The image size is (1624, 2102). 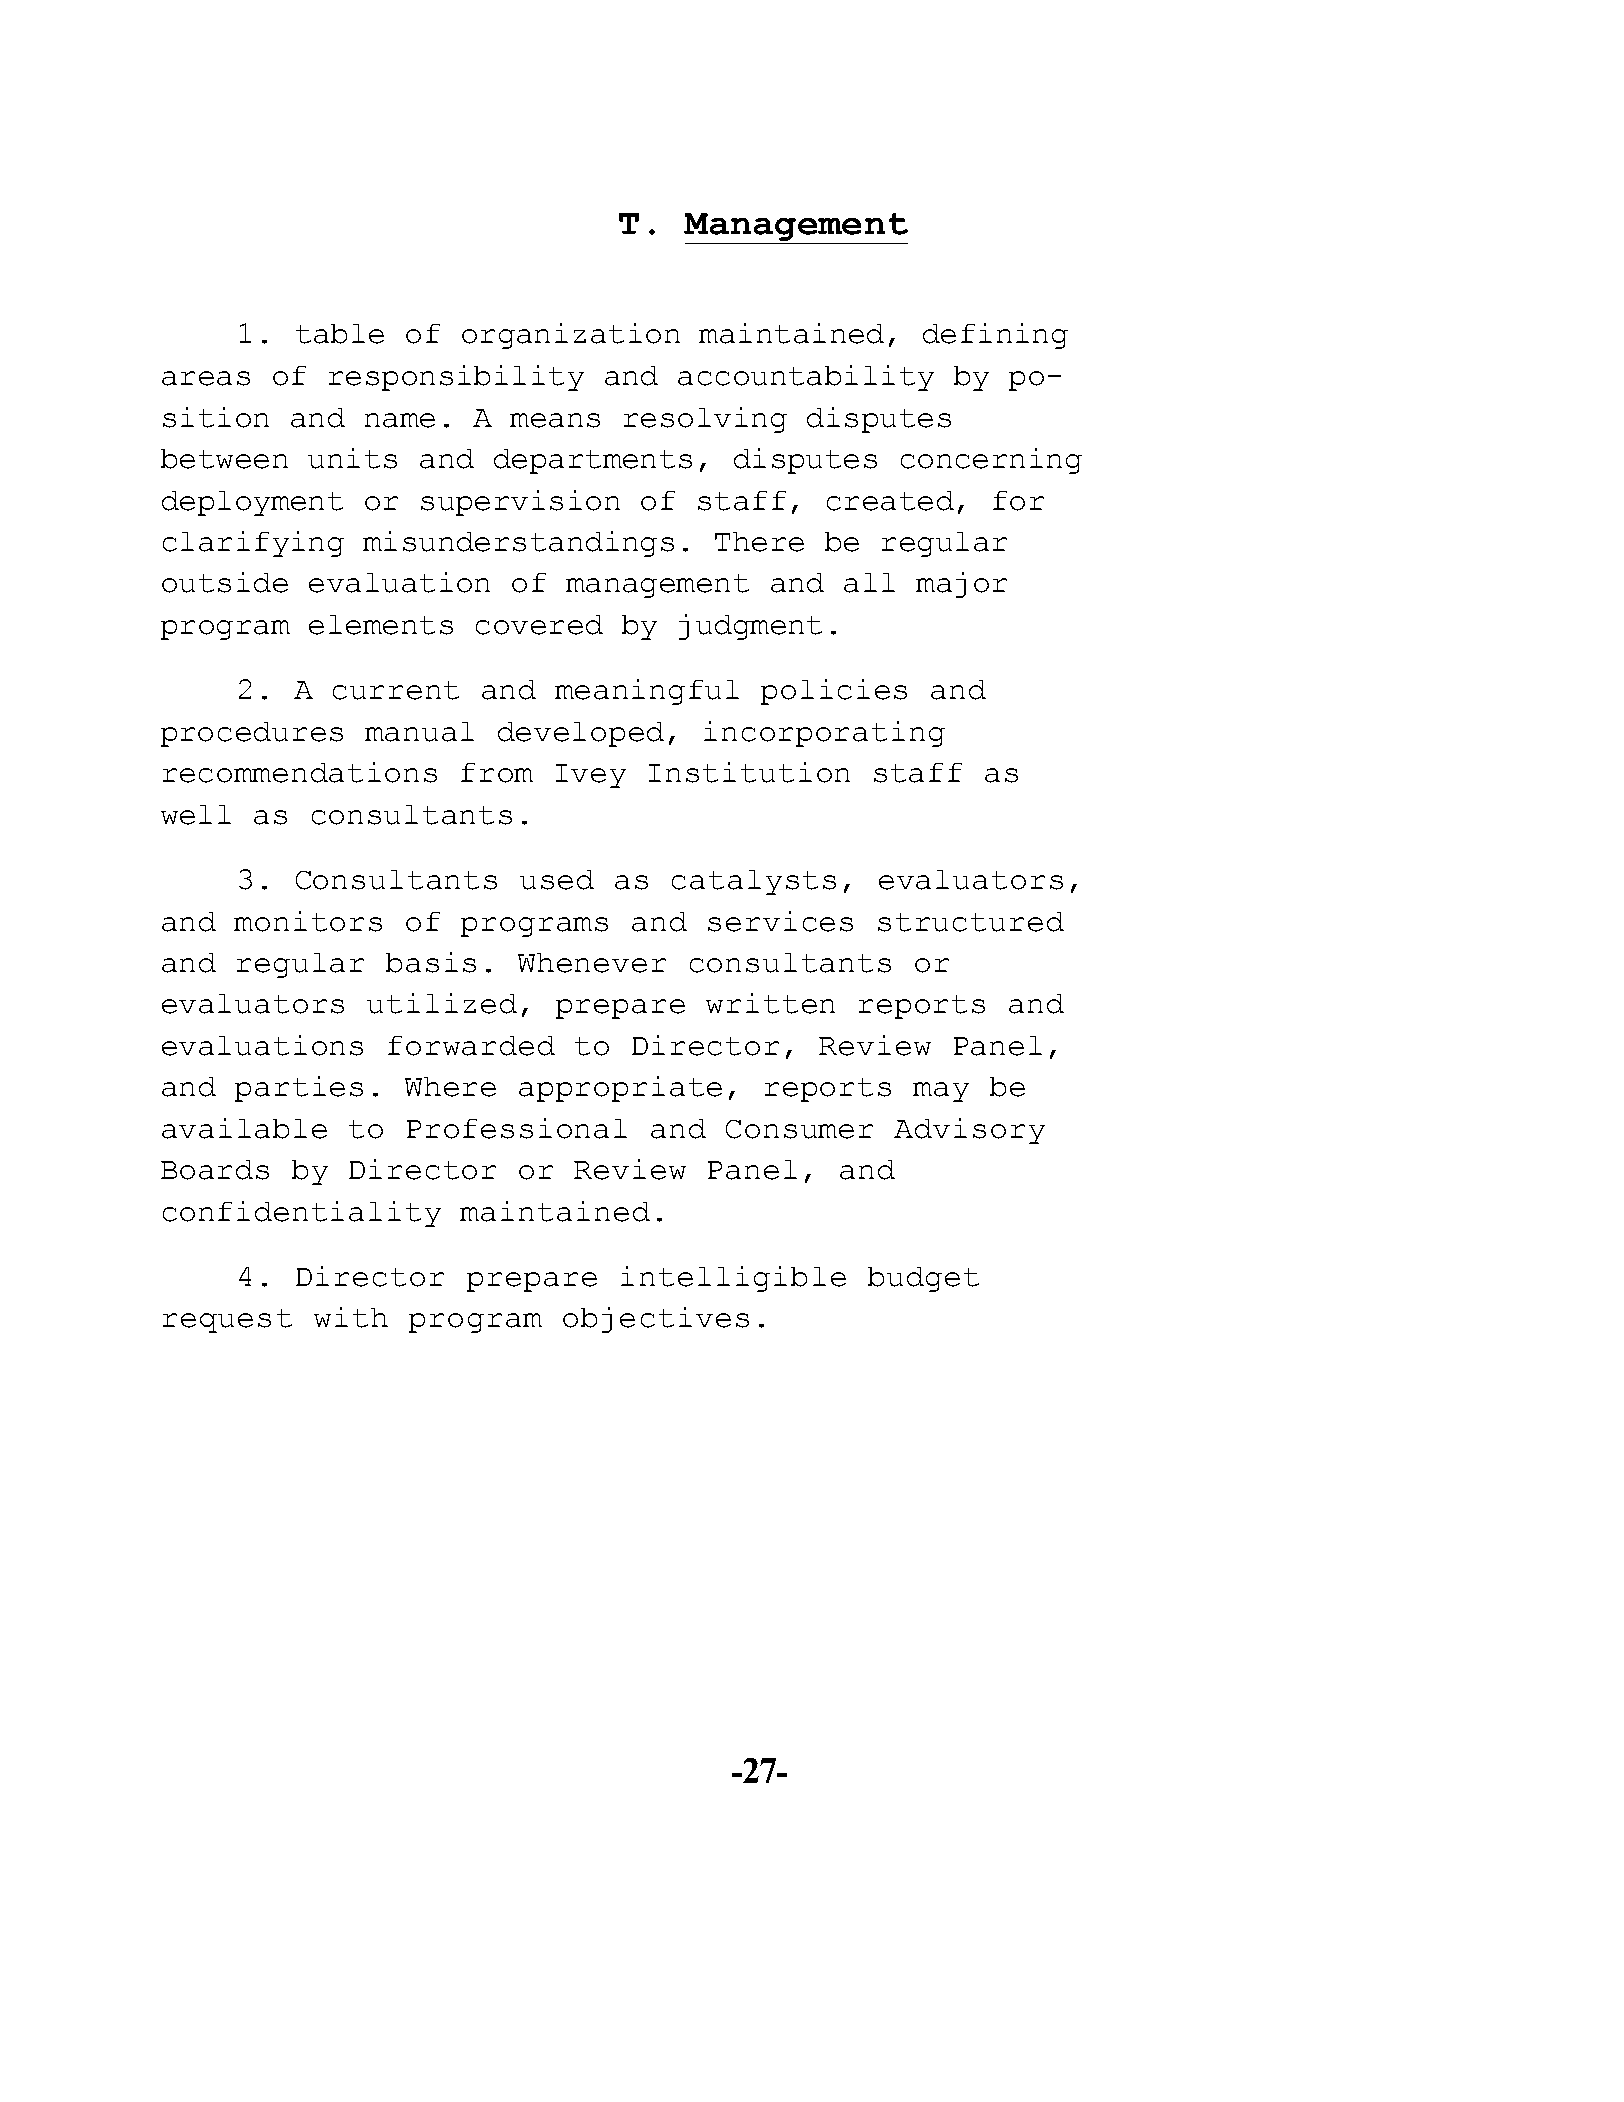 I want to click on objectives, so click(x=656, y=1320).
